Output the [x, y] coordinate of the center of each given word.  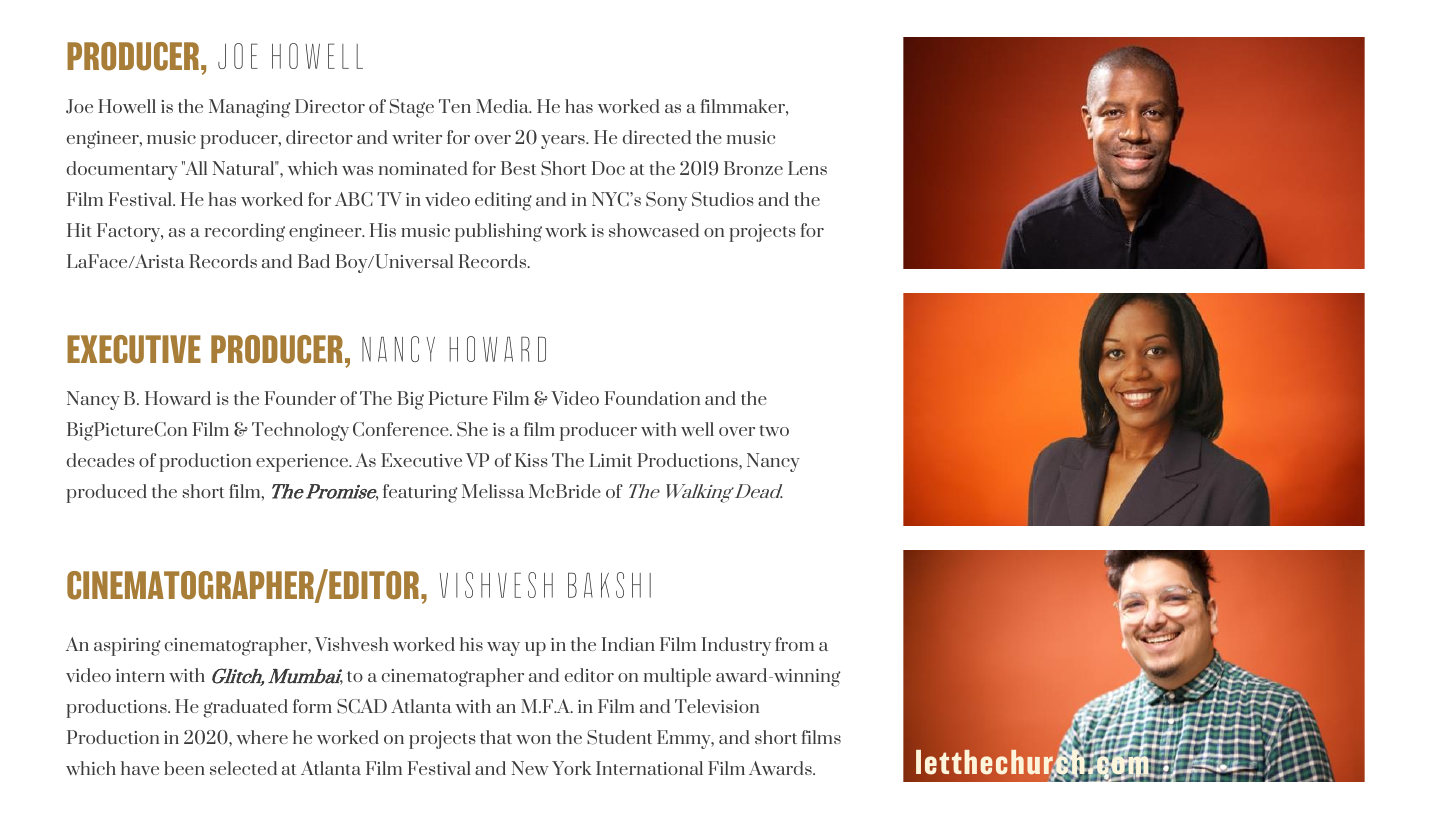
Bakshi [609, 585]
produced [106, 493]
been [184, 768]
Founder [300, 398]
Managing [250, 108]
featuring [420, 493]
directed [657, 137]
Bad [314, 261]
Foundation [652, 398]
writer [417, 137]
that [496, 737]
